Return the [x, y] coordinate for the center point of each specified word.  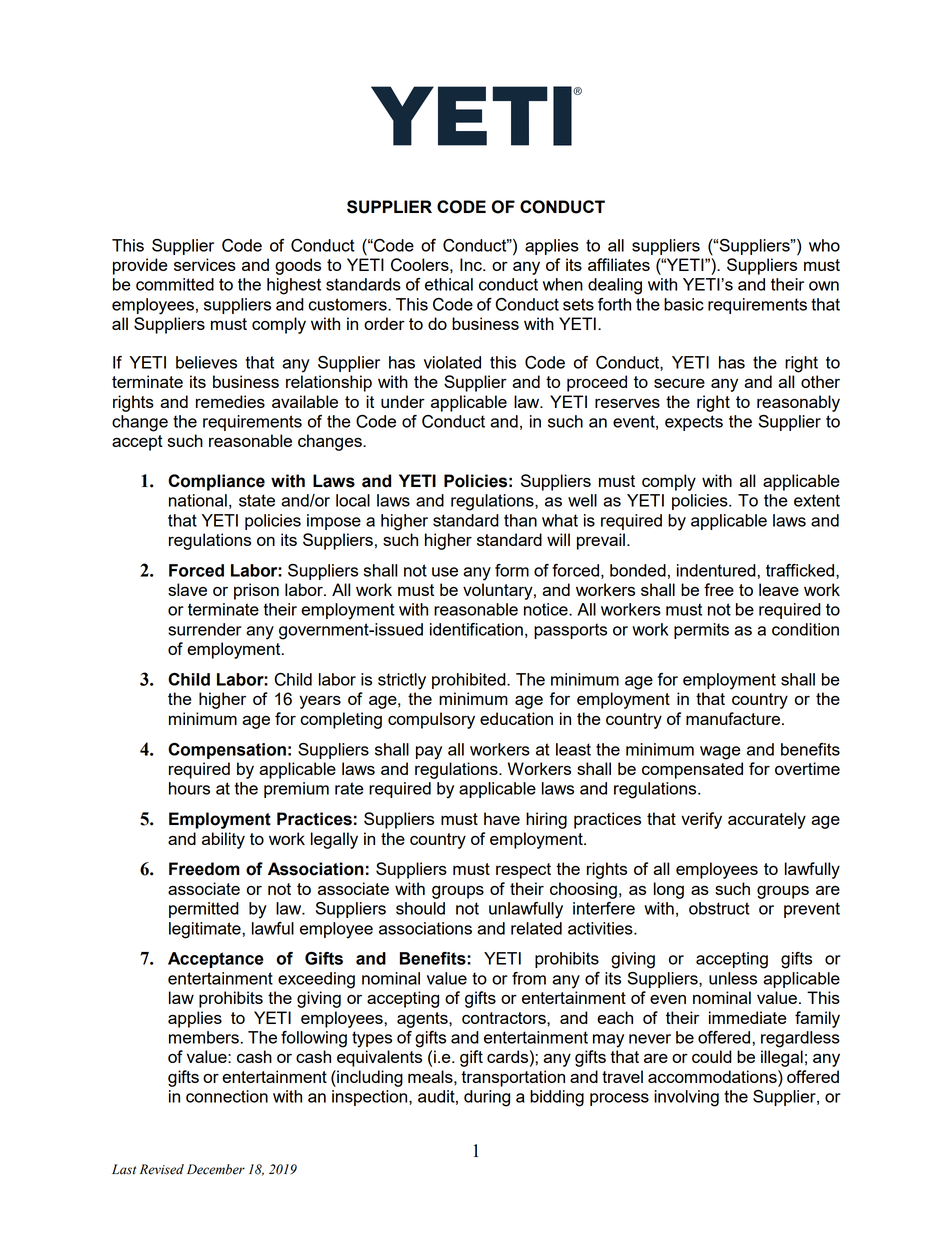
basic [684, 304]
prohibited [470, 681]
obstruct [719, 908]
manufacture [734, 718]
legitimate [206, 930]
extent [817, 500]
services [205, 264]
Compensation [227, 751]
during [487, 1098]
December [216, 1169]
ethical [449, 284]
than [520, 520]
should [420, 908]
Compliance [216, 482]
